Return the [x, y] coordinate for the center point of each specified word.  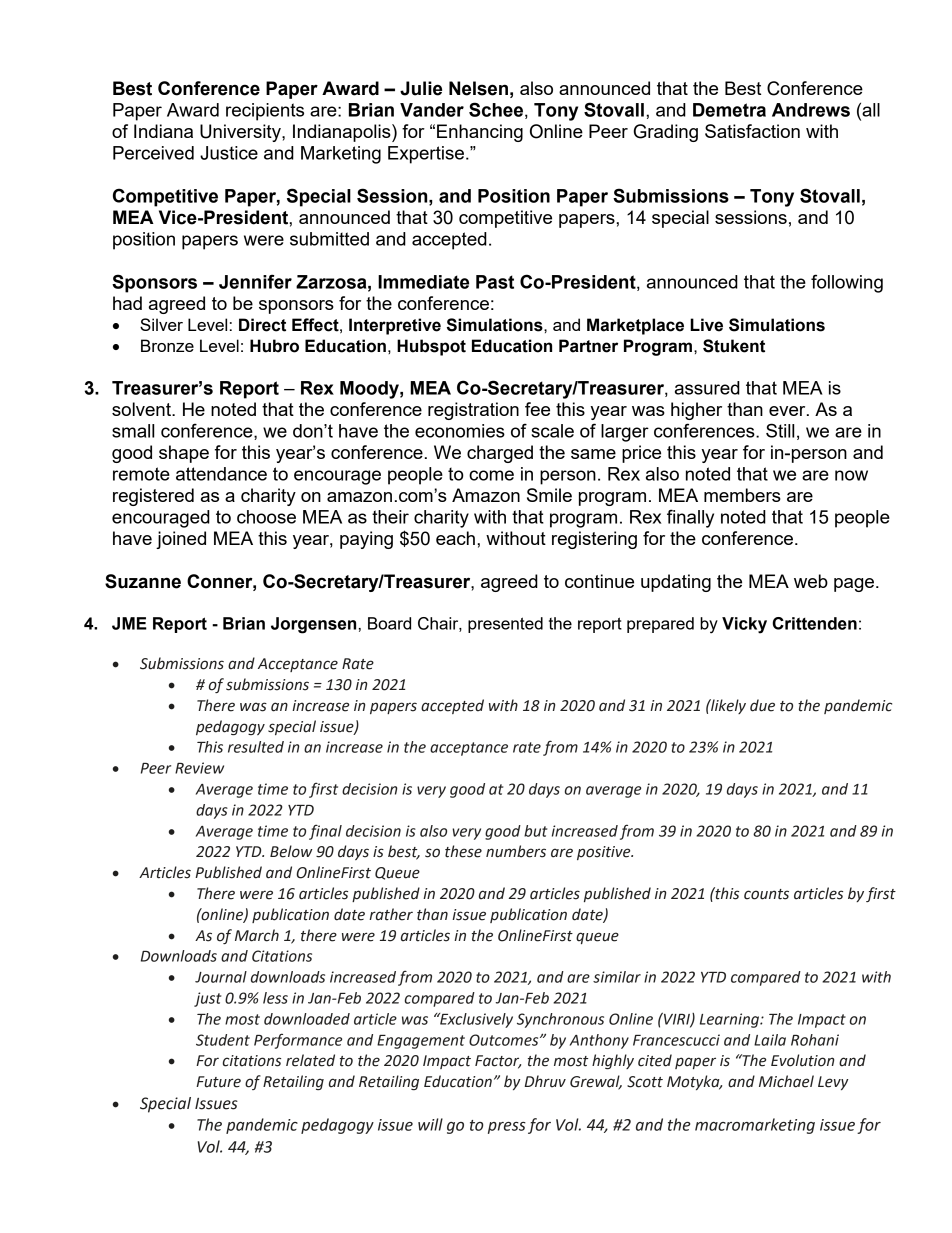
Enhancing [480, 133]
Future [218, 1082]
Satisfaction [752, 131]
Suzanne [143, 581]
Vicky [744, 625]
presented [505, 625]
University [241, 133]
